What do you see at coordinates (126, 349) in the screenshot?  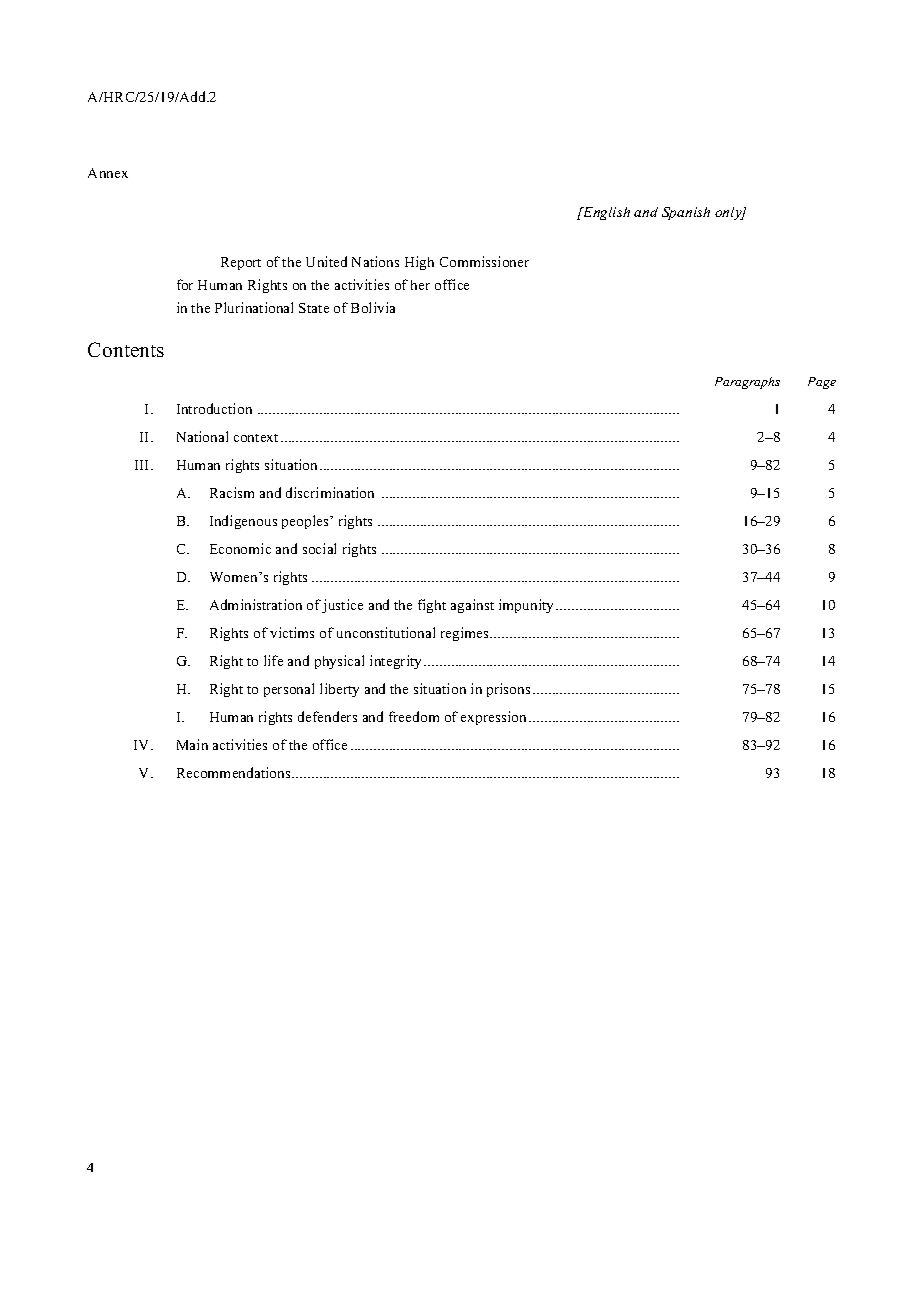 I see `Contents` at bounding box center [126, 349].
